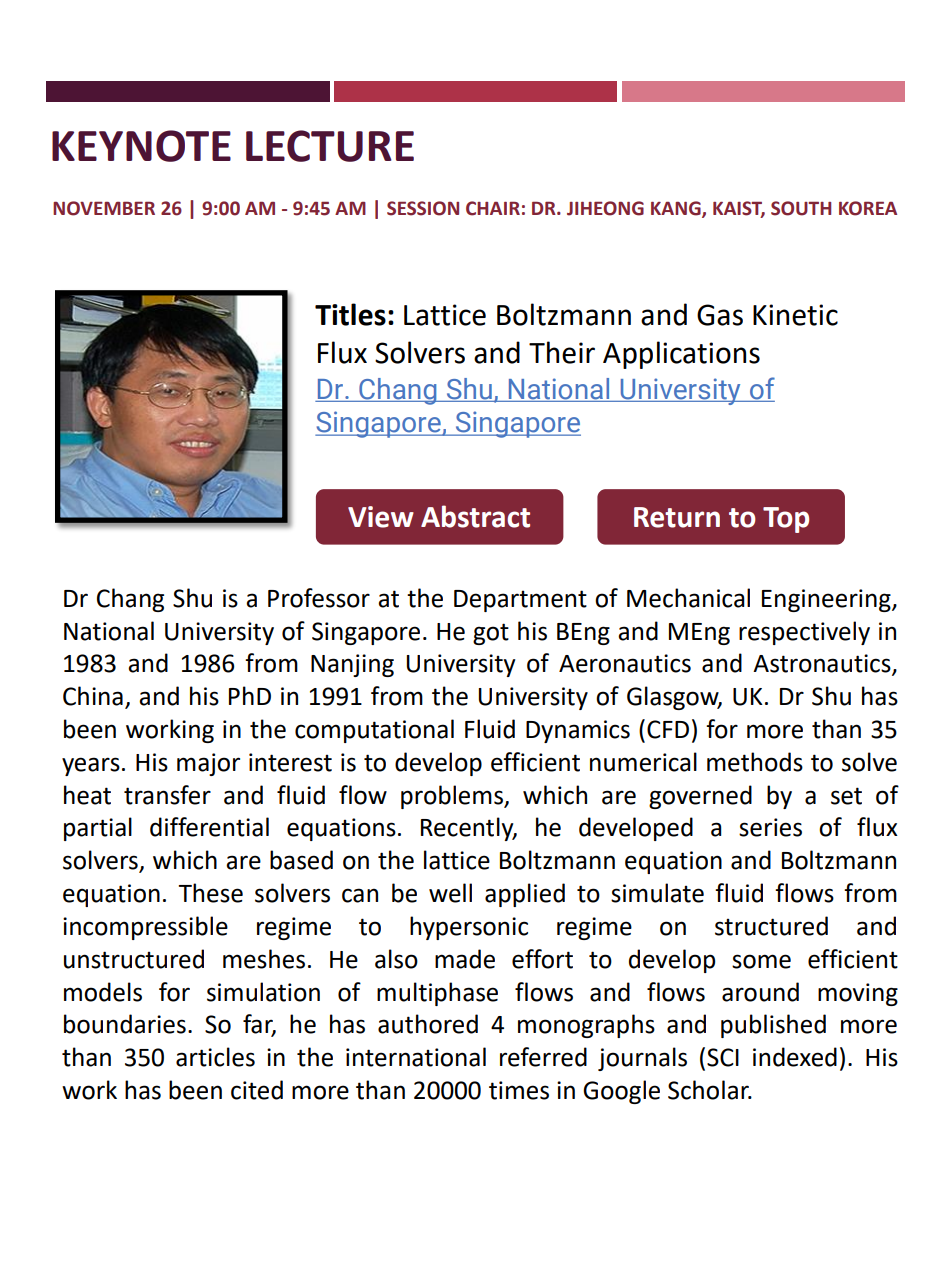  Describe the element at coordinates (493, 208) in the page. I see `CHAIR` at that location.
